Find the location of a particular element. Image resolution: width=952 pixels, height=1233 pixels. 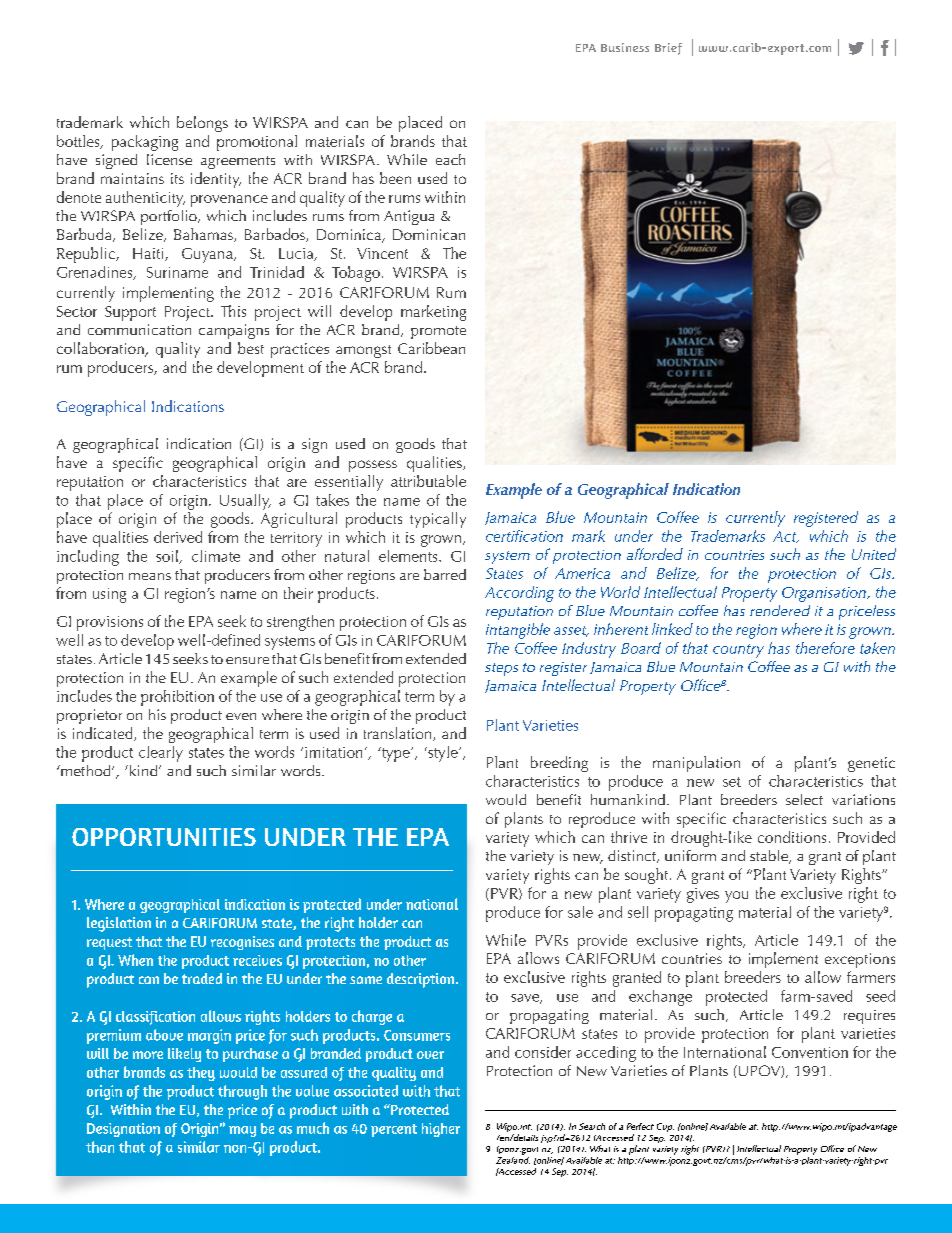

they is located at coordinates (201, 1074).
